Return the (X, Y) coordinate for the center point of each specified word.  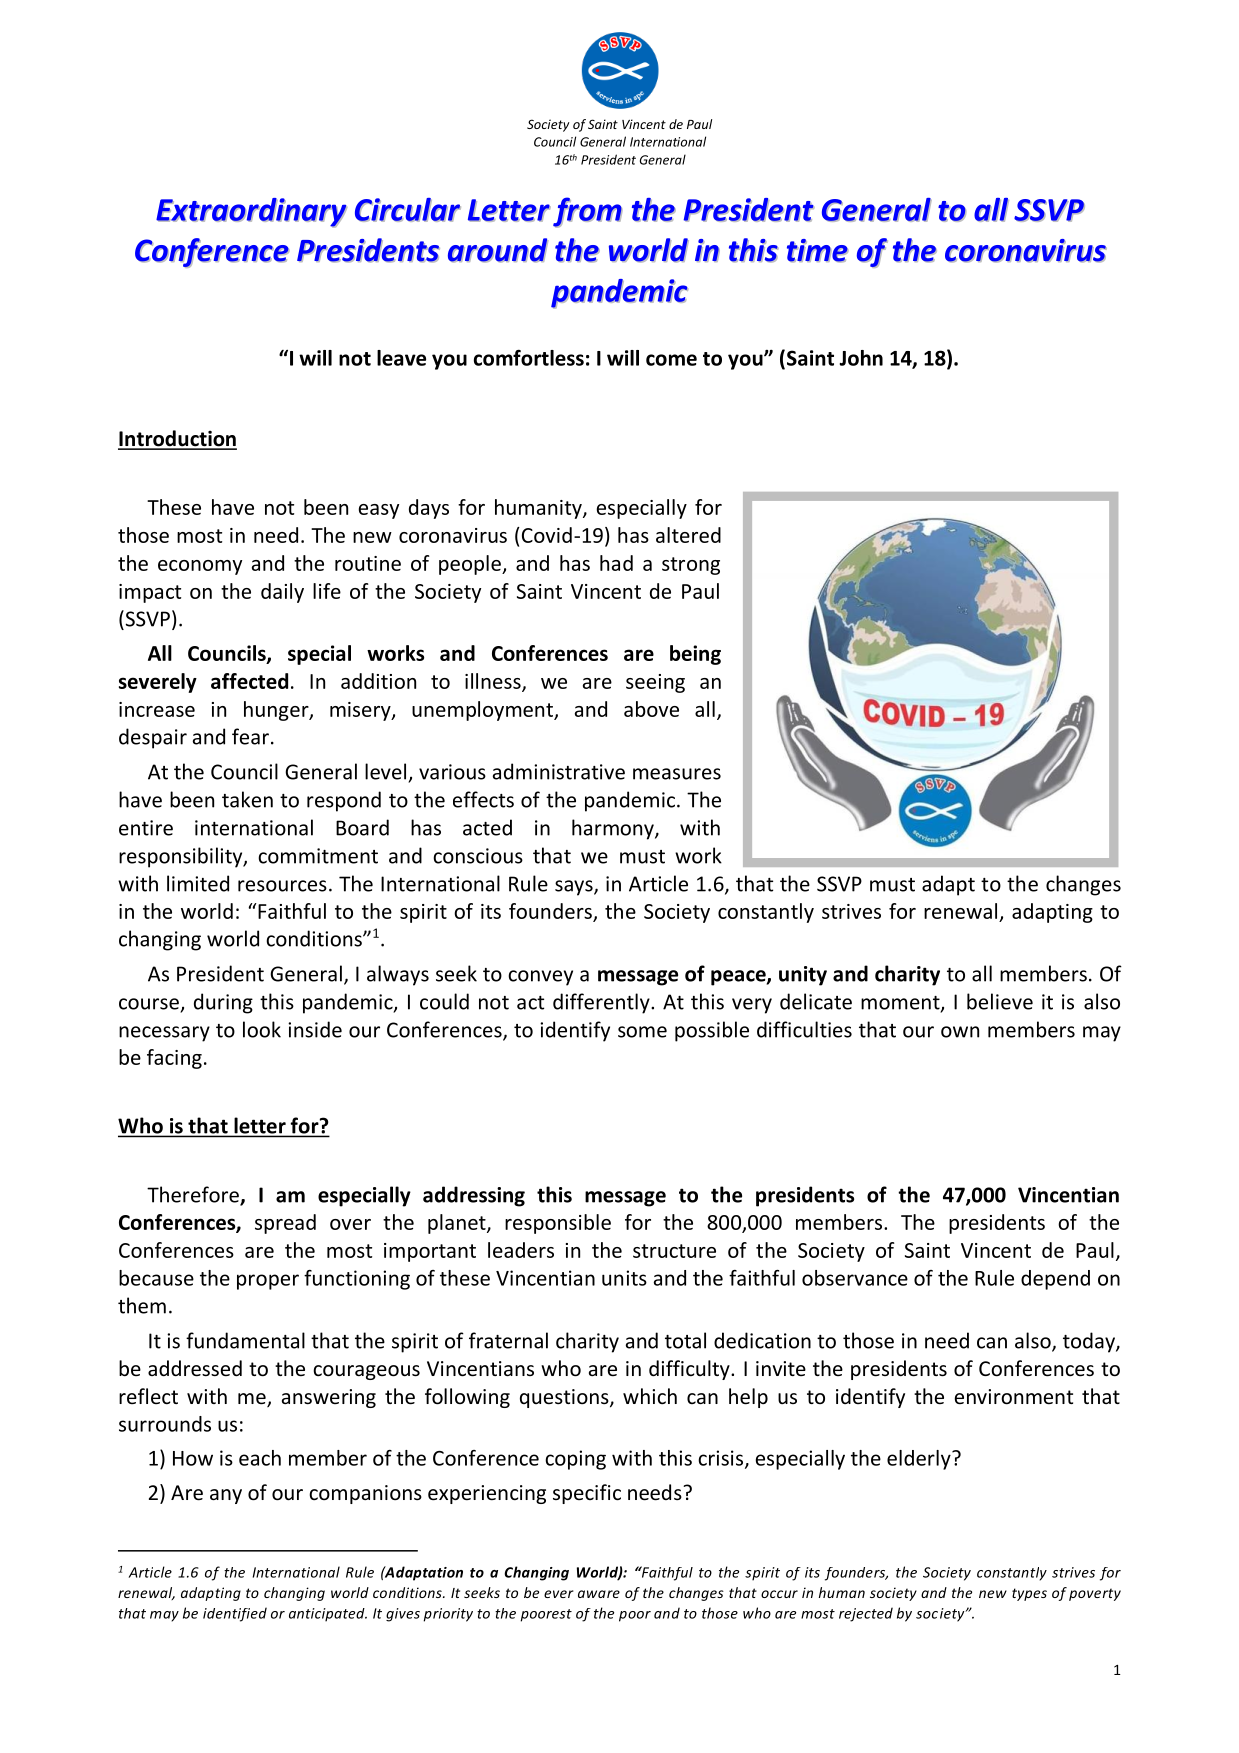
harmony (614, 829)
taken (247, 799)
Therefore (194, 1195)
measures (677, 774)
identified (235, 1614)
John (861, 358)
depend (1055, 1280)
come (671, 360)
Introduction (177, 439)
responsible (558, 1224)
